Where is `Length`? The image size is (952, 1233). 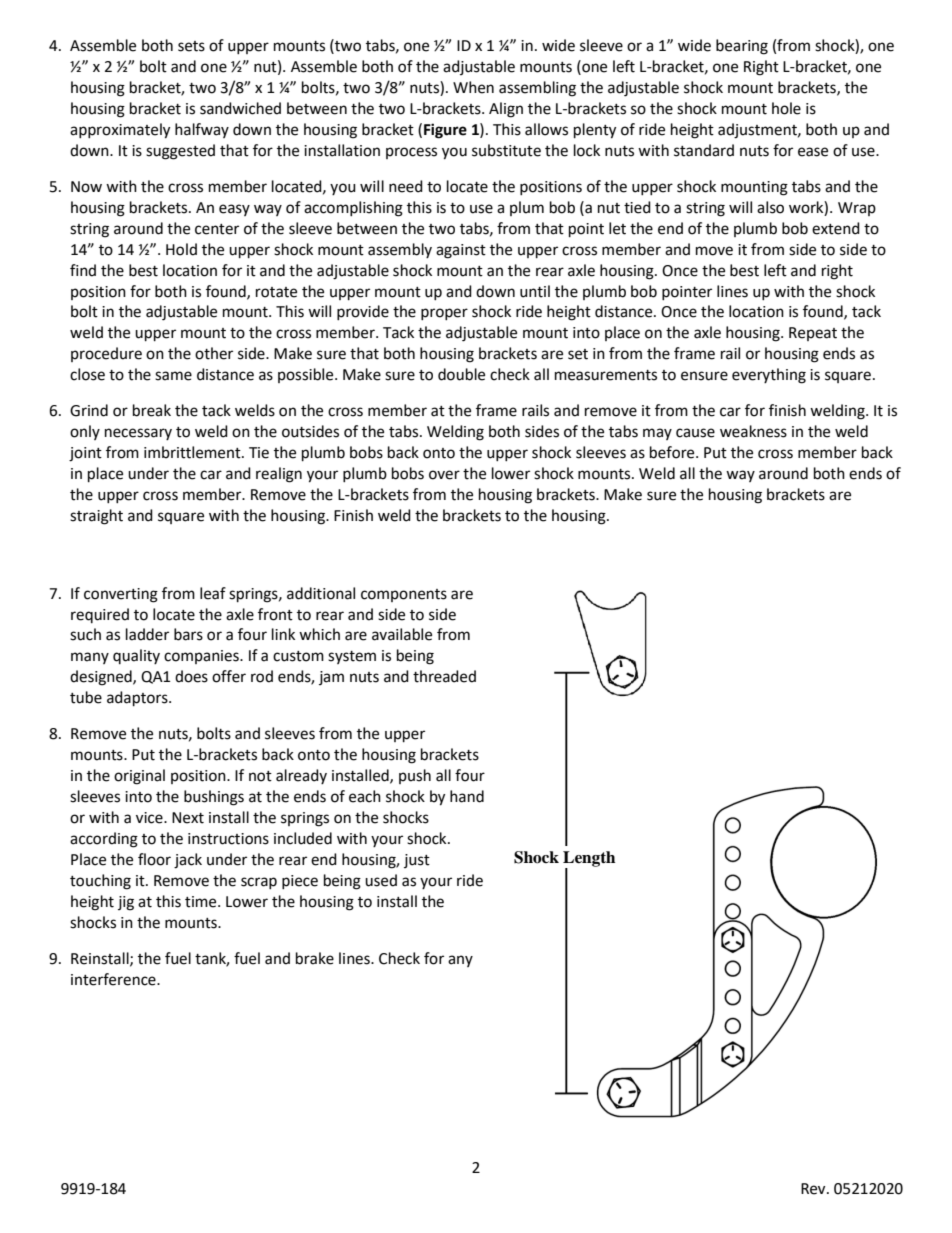
Length is located at coordinates (589, 860).
